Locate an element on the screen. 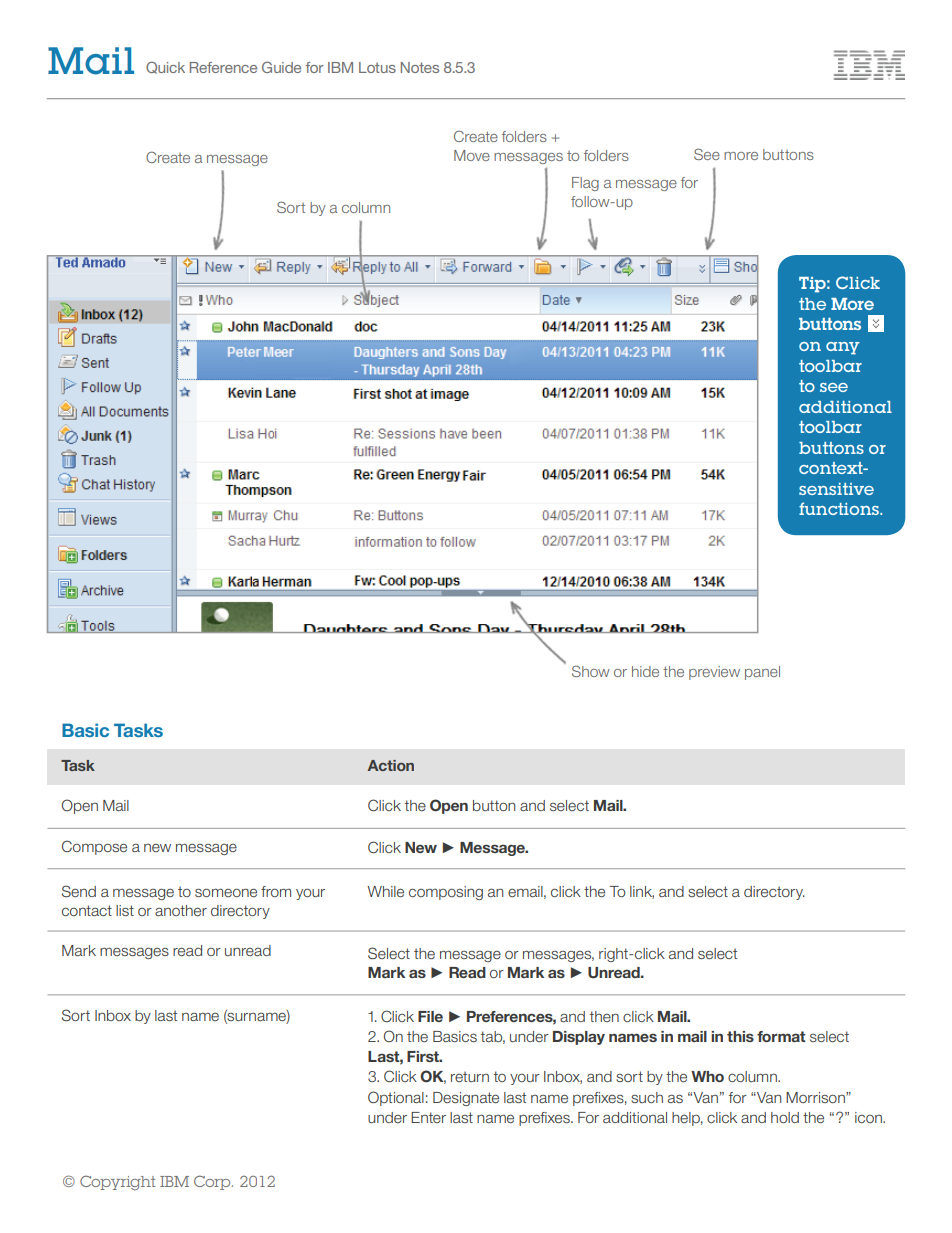 This screenshot has height=1233, width=952. Enter is located at coordinates (428, 1117).
